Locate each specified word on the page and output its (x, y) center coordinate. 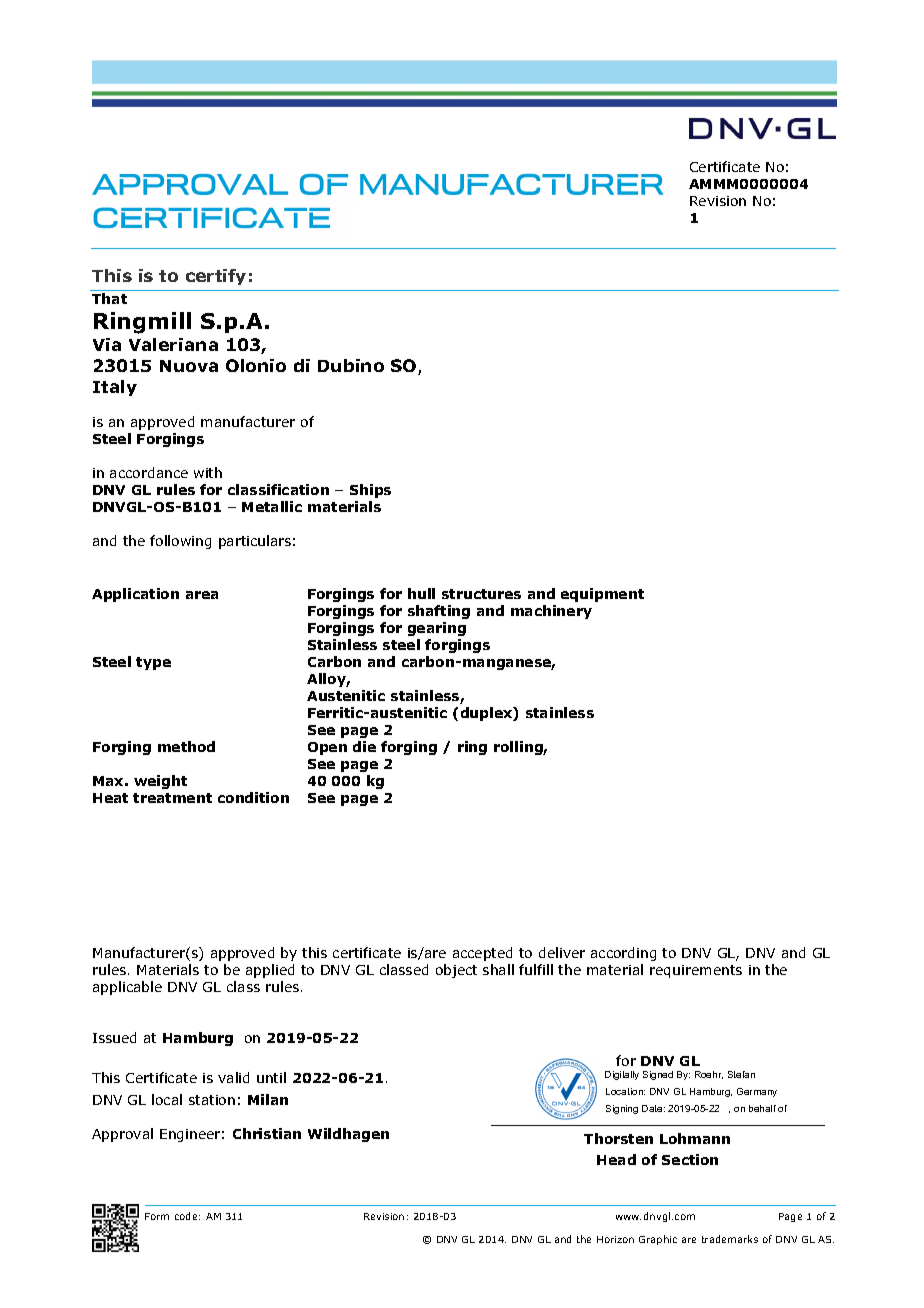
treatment (172, 798)
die (364, 746)
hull (421, 593)
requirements (696, 971)
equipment (602, 595)
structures (481, 594)
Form (157, 1216)
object (456, 971)
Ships (370, 491)
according (623, 954)
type (153, 663)
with (208, 472)
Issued (114, 1037)
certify (216, 277)
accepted (482, 954)
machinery (551, 612)
